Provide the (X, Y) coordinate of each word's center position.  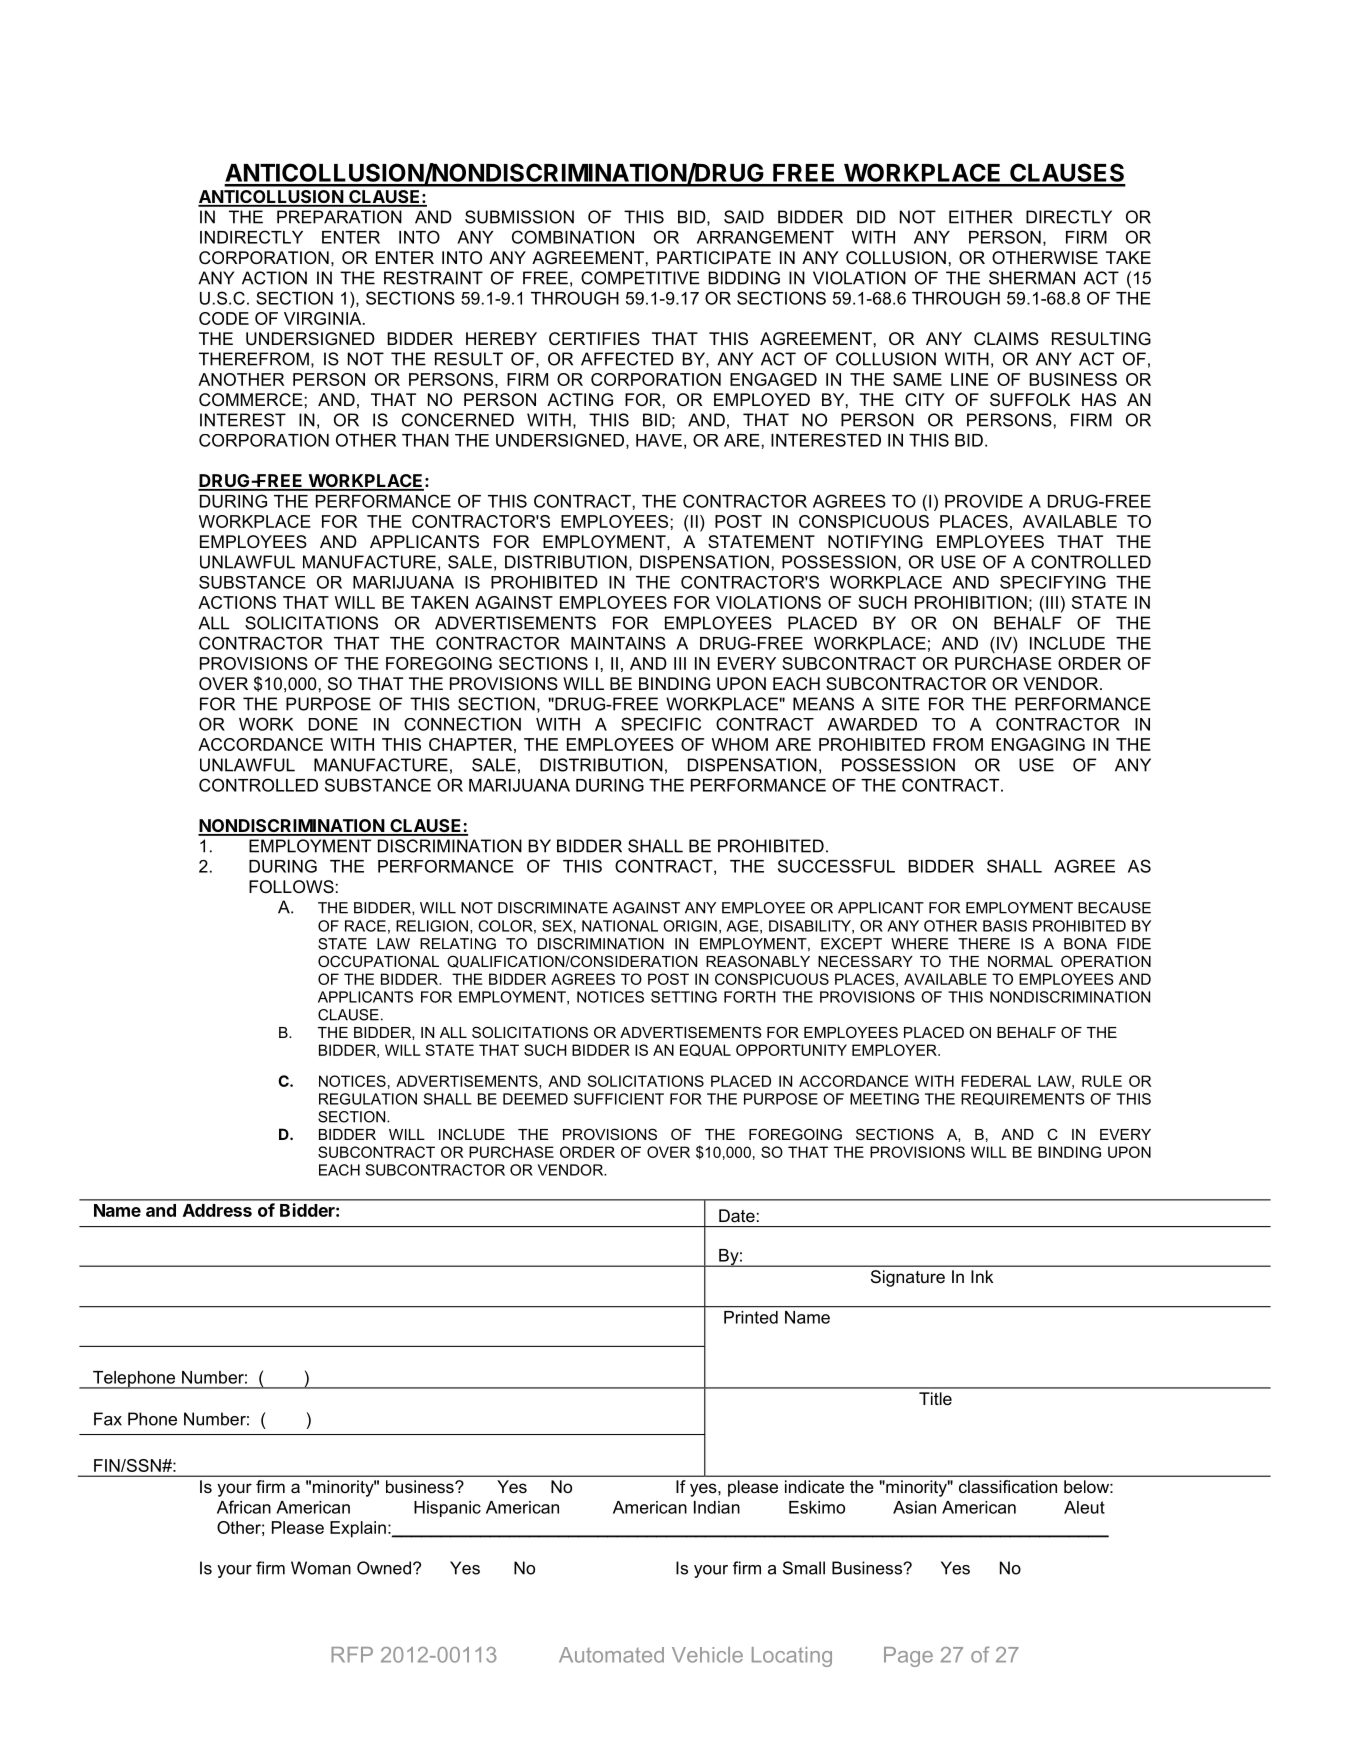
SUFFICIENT (619, 1099)
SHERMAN (1032, 278)
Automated (611, 1655)
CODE (224, 318)
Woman (321, 1568)
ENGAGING (1038, 744)
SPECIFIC (661, 724)
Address (217, 1210)
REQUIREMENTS (1023, 1099)
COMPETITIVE (640, 278)
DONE (333, 724)
